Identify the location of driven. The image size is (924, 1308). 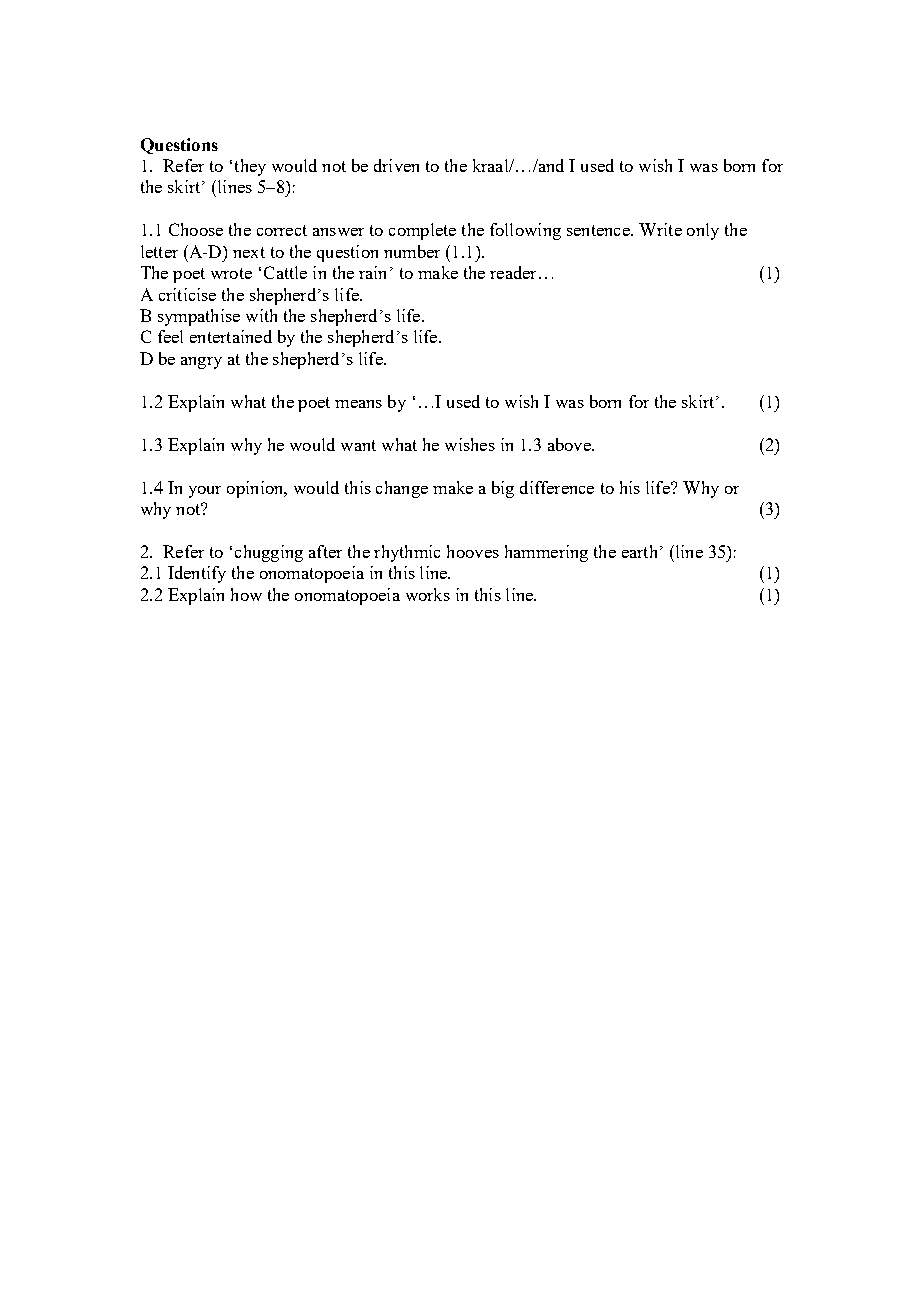
(396, 165).
